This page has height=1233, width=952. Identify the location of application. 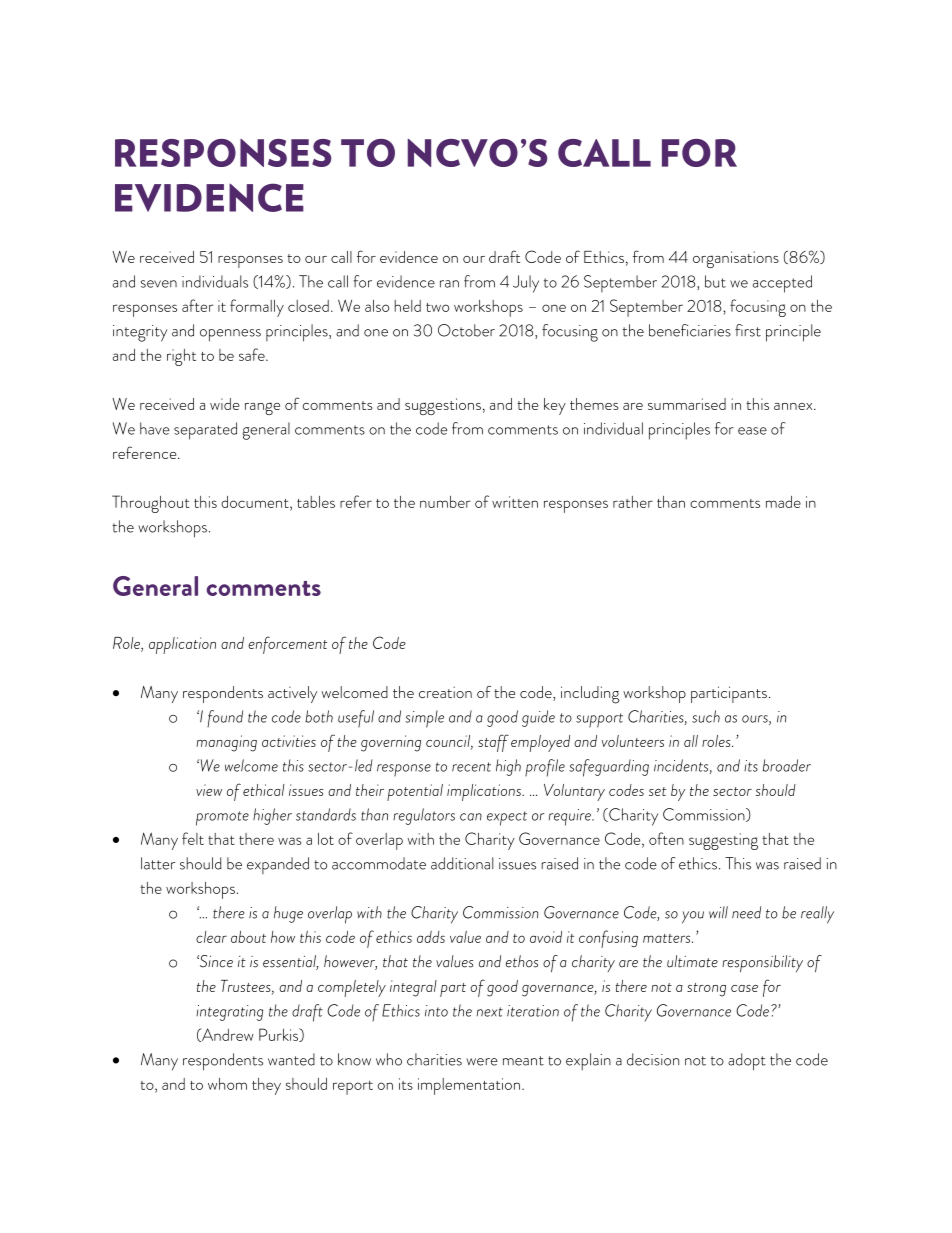
(182, 645).
